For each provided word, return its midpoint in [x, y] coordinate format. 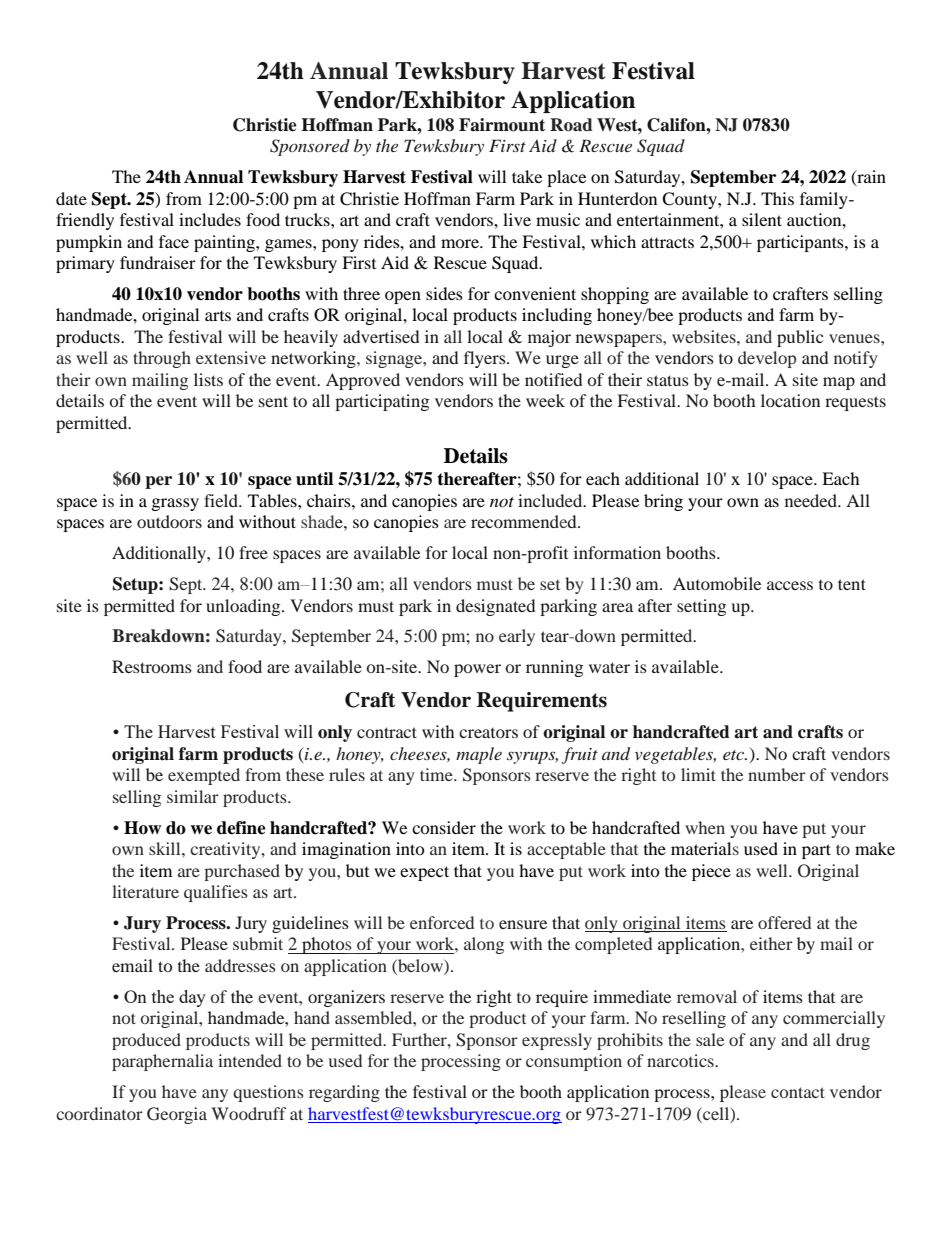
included [551, 500]
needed [812, 500]
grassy [175, 504]
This [777, 198]
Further [420, 1039]
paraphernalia [162, 1062]
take [527, 176]
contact [798, 1092]
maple [479, 755]
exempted [204, 776]
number [777, 774]
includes [210, 219]
